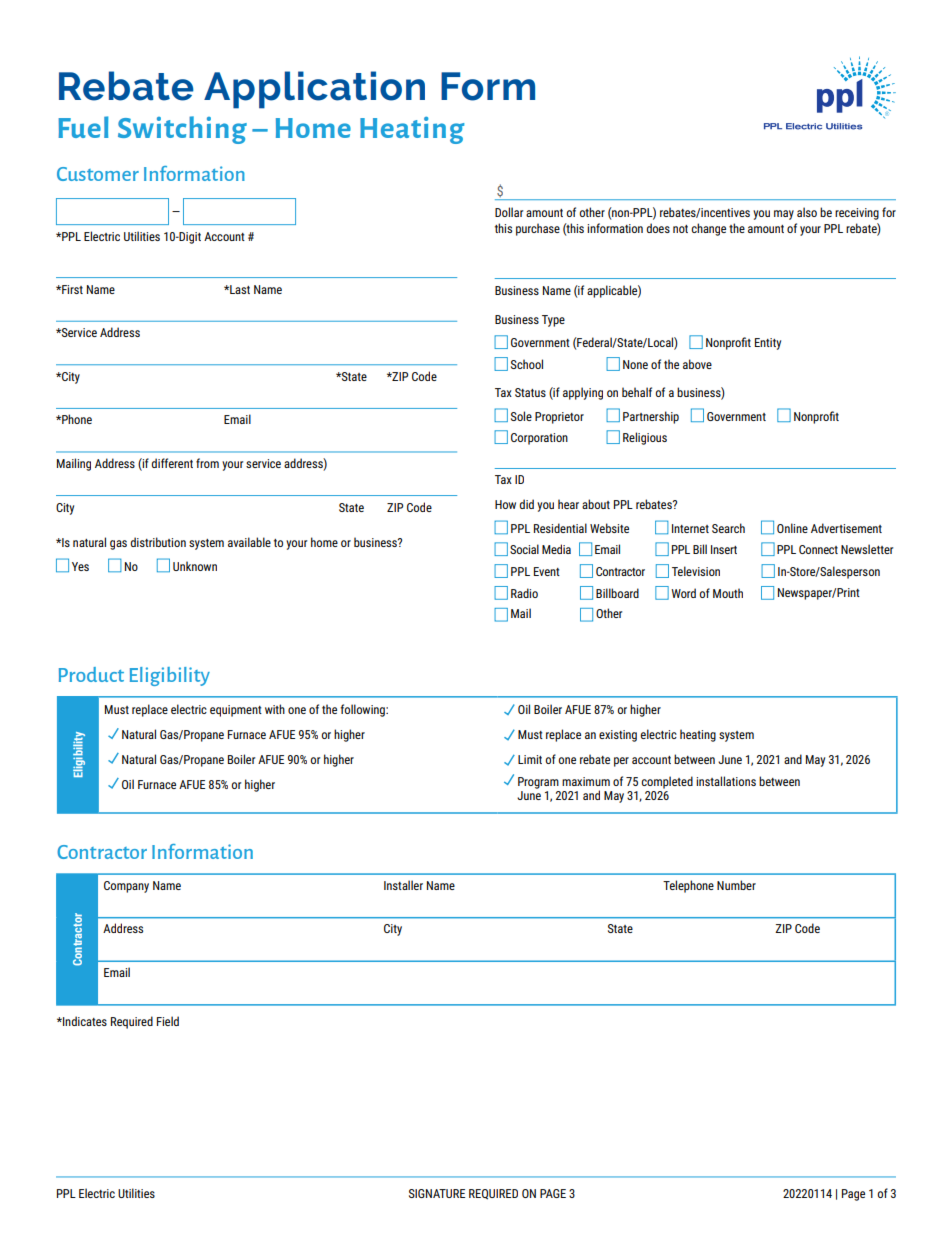 The image size is (952, 1233). What do you see at coordinates (168, 1021) in the screenshot?
I see `Field` at bounding box center [168, 1021].
